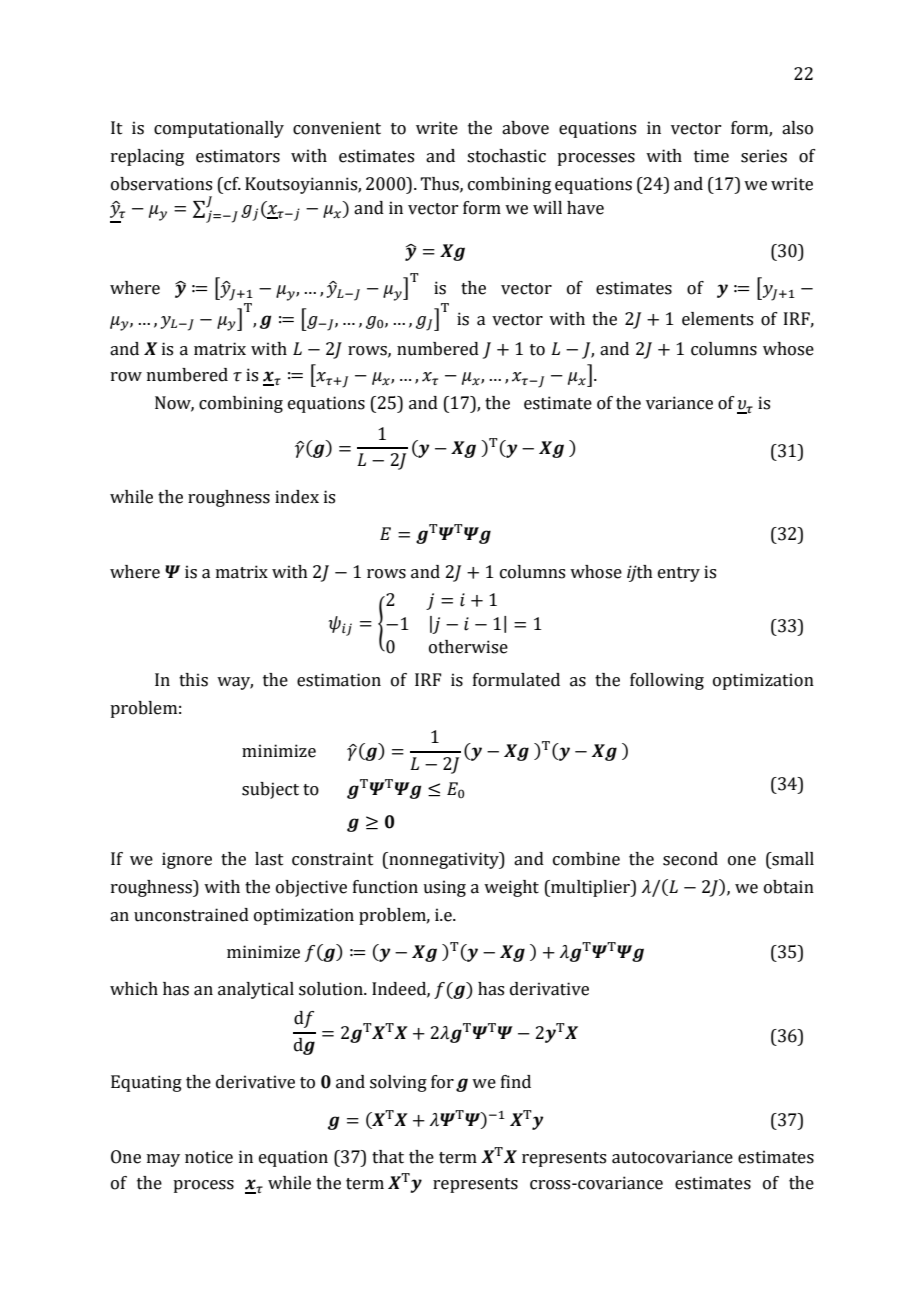 Image resolution: width=924 pixels, height=1308 pixels. I want to click on notice, so click(209, 1157).
